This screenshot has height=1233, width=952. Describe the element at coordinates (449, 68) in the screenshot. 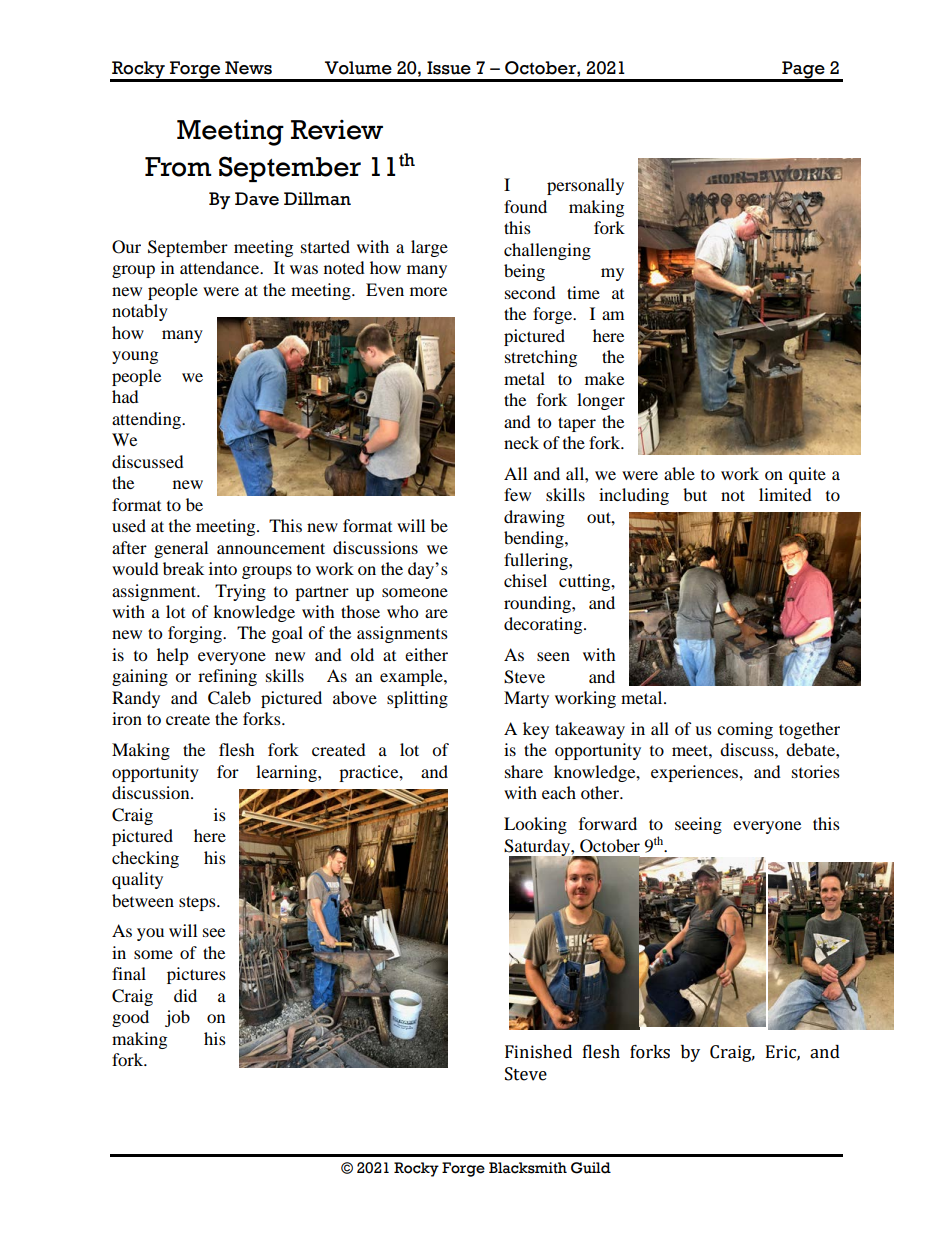

I see `Issue` at that location.
